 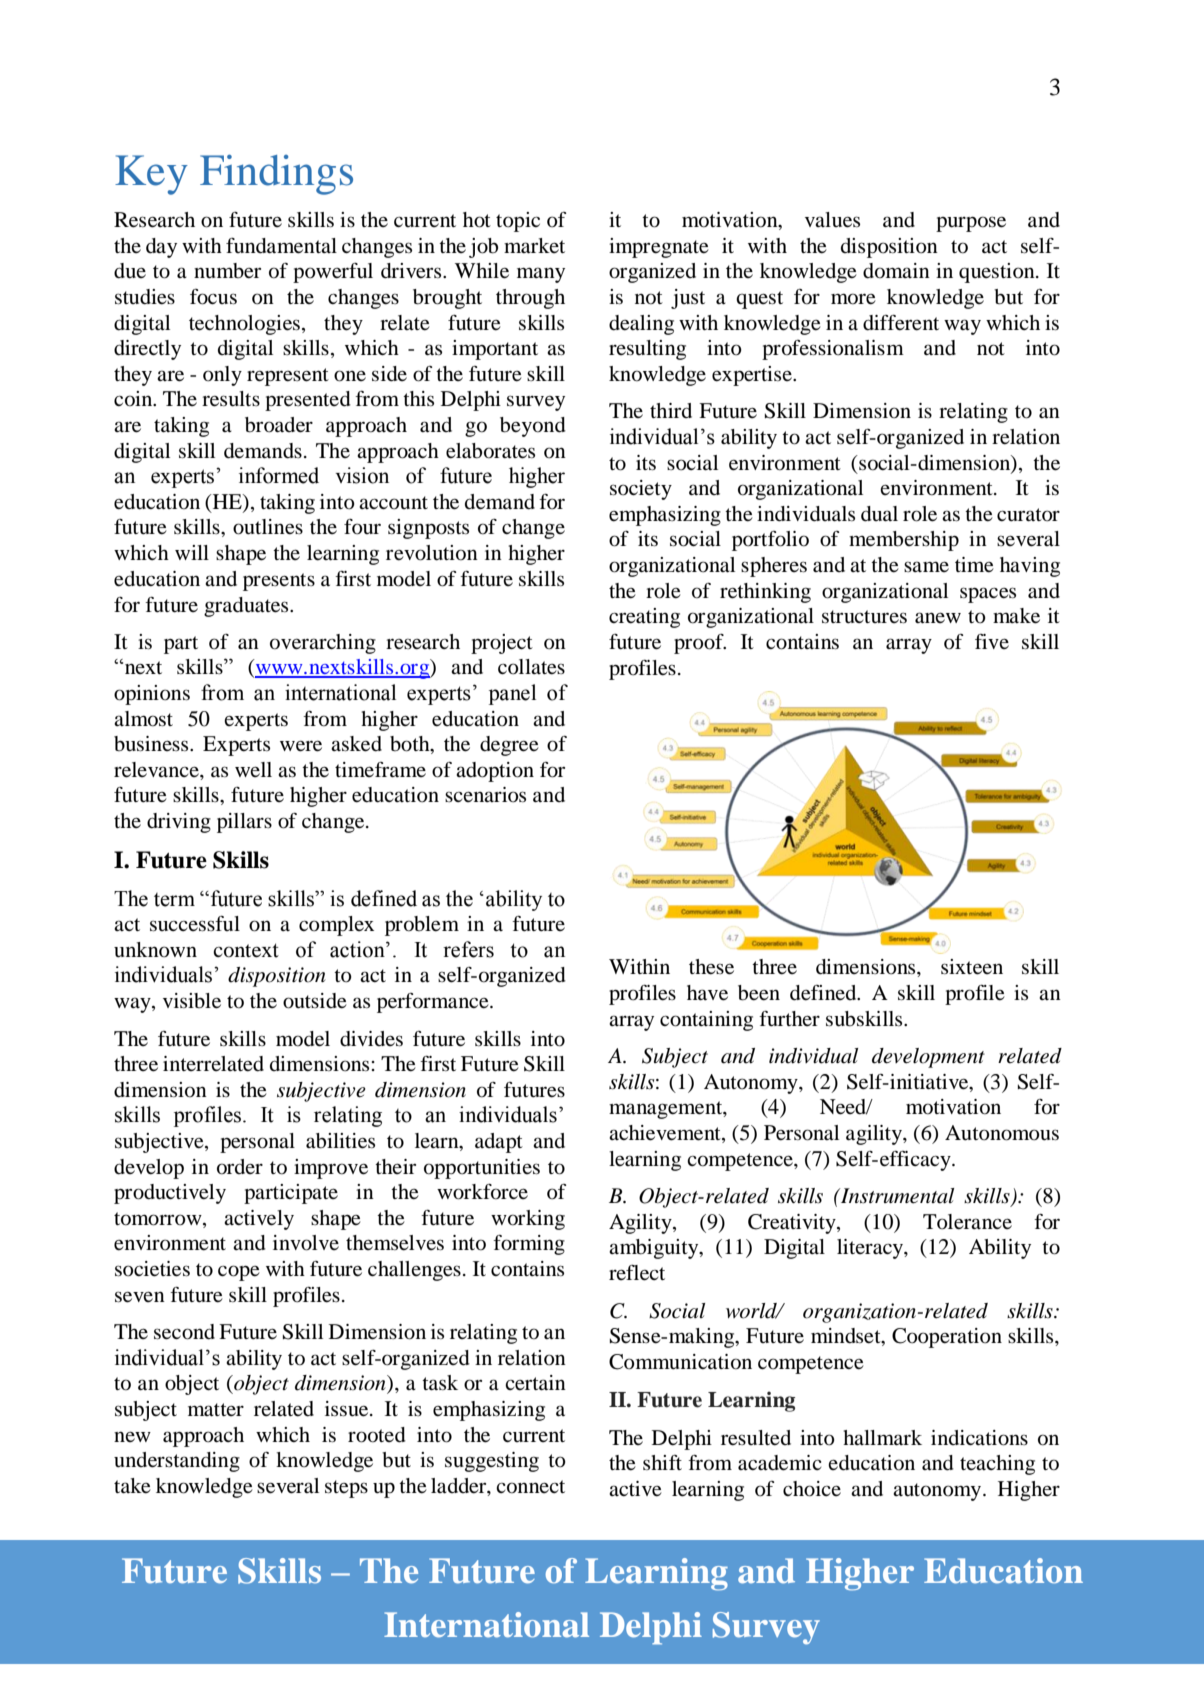 I want to click on creating, so click(x=644, y=618).
